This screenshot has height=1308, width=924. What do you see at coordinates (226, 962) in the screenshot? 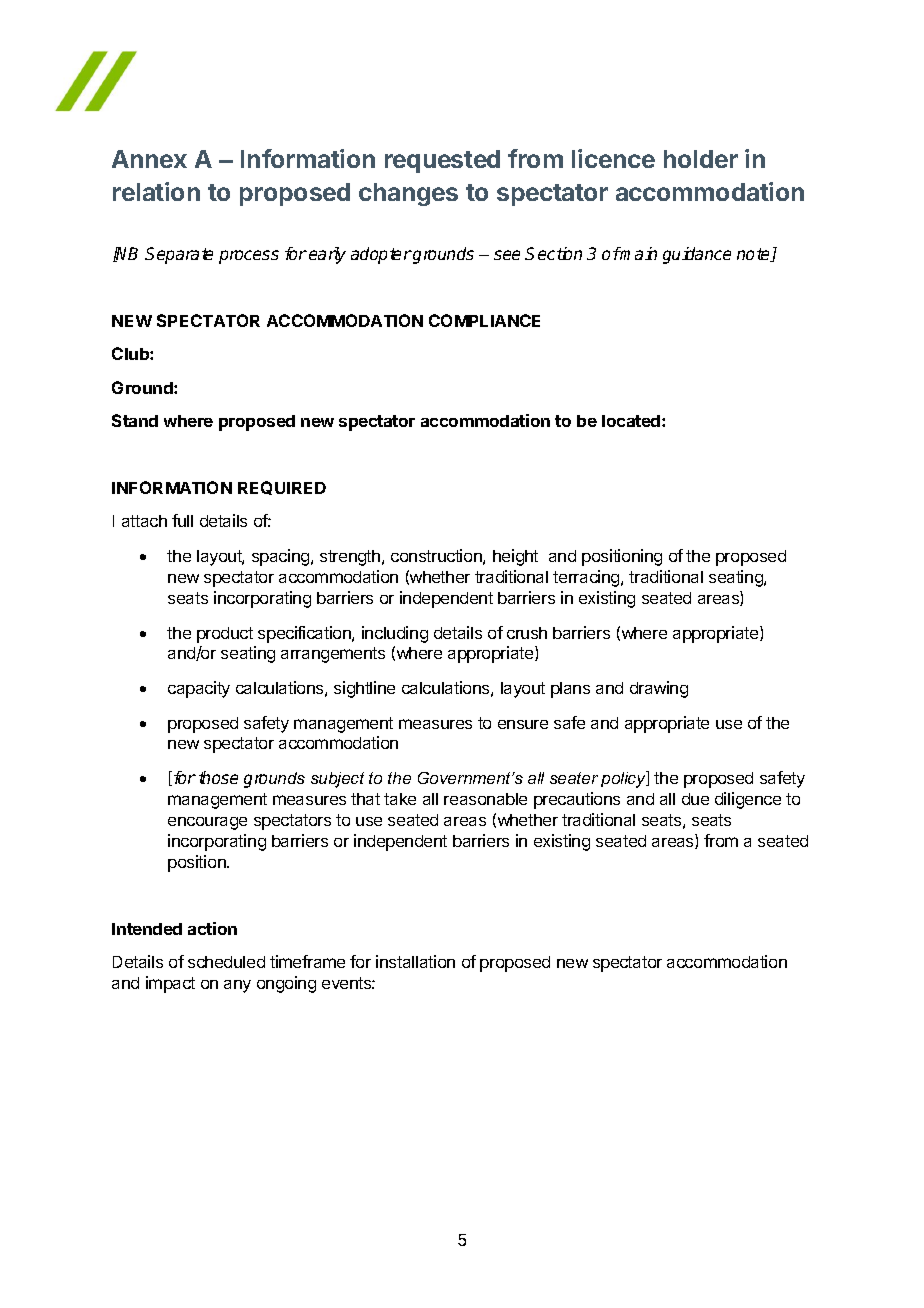
I see `scheduled` at bounding box center [226, 962].
